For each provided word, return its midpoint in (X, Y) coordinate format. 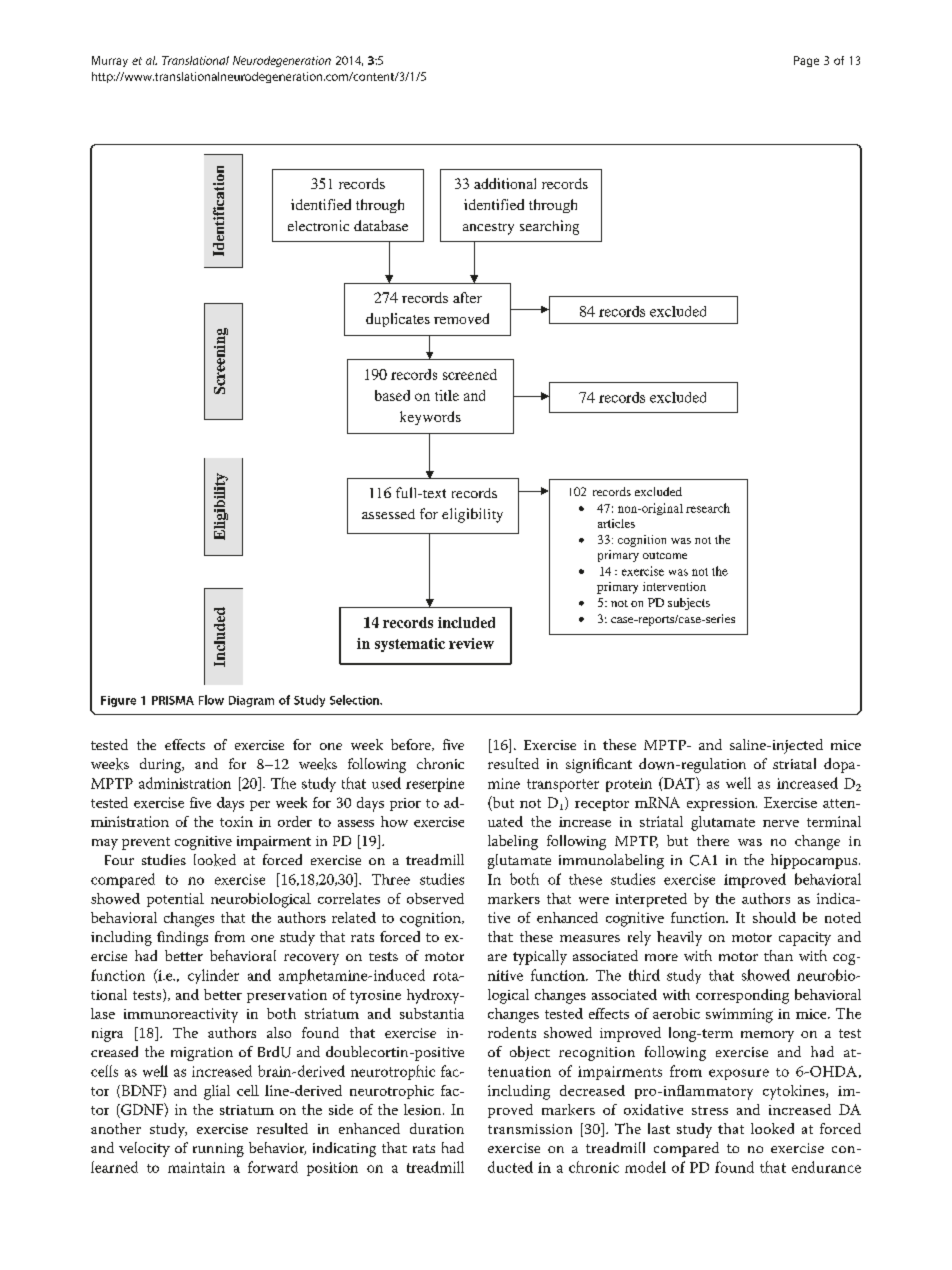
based (392, 395)
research (708, 508)
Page (806, 61)
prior (405, 804)
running (218, 1150)
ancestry (488, 229)
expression (722, 804)
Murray (110, 61)
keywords (430, 418)
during (162, 765)
